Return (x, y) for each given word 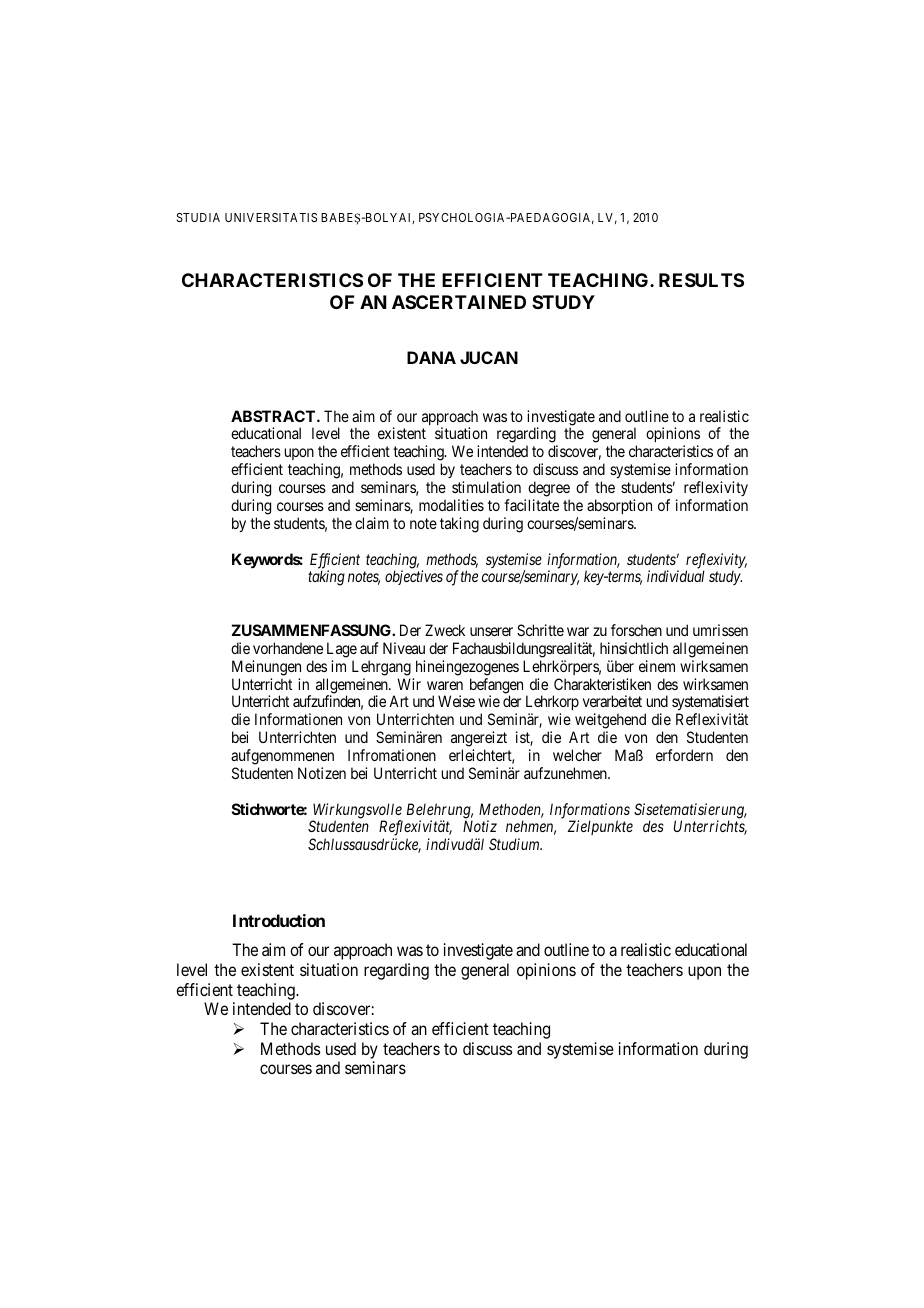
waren (445, 685)
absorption (619, 506)
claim (372, 523)
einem (657, 666)
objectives (414, 577)
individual (676, 576)
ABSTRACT (274, 416)
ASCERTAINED (459, 302)
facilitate (531, 505)
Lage (342, 650)
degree (549, 489)
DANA (431, 357)
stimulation (486, 487)
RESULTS (701, 280)
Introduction (279, 920)
